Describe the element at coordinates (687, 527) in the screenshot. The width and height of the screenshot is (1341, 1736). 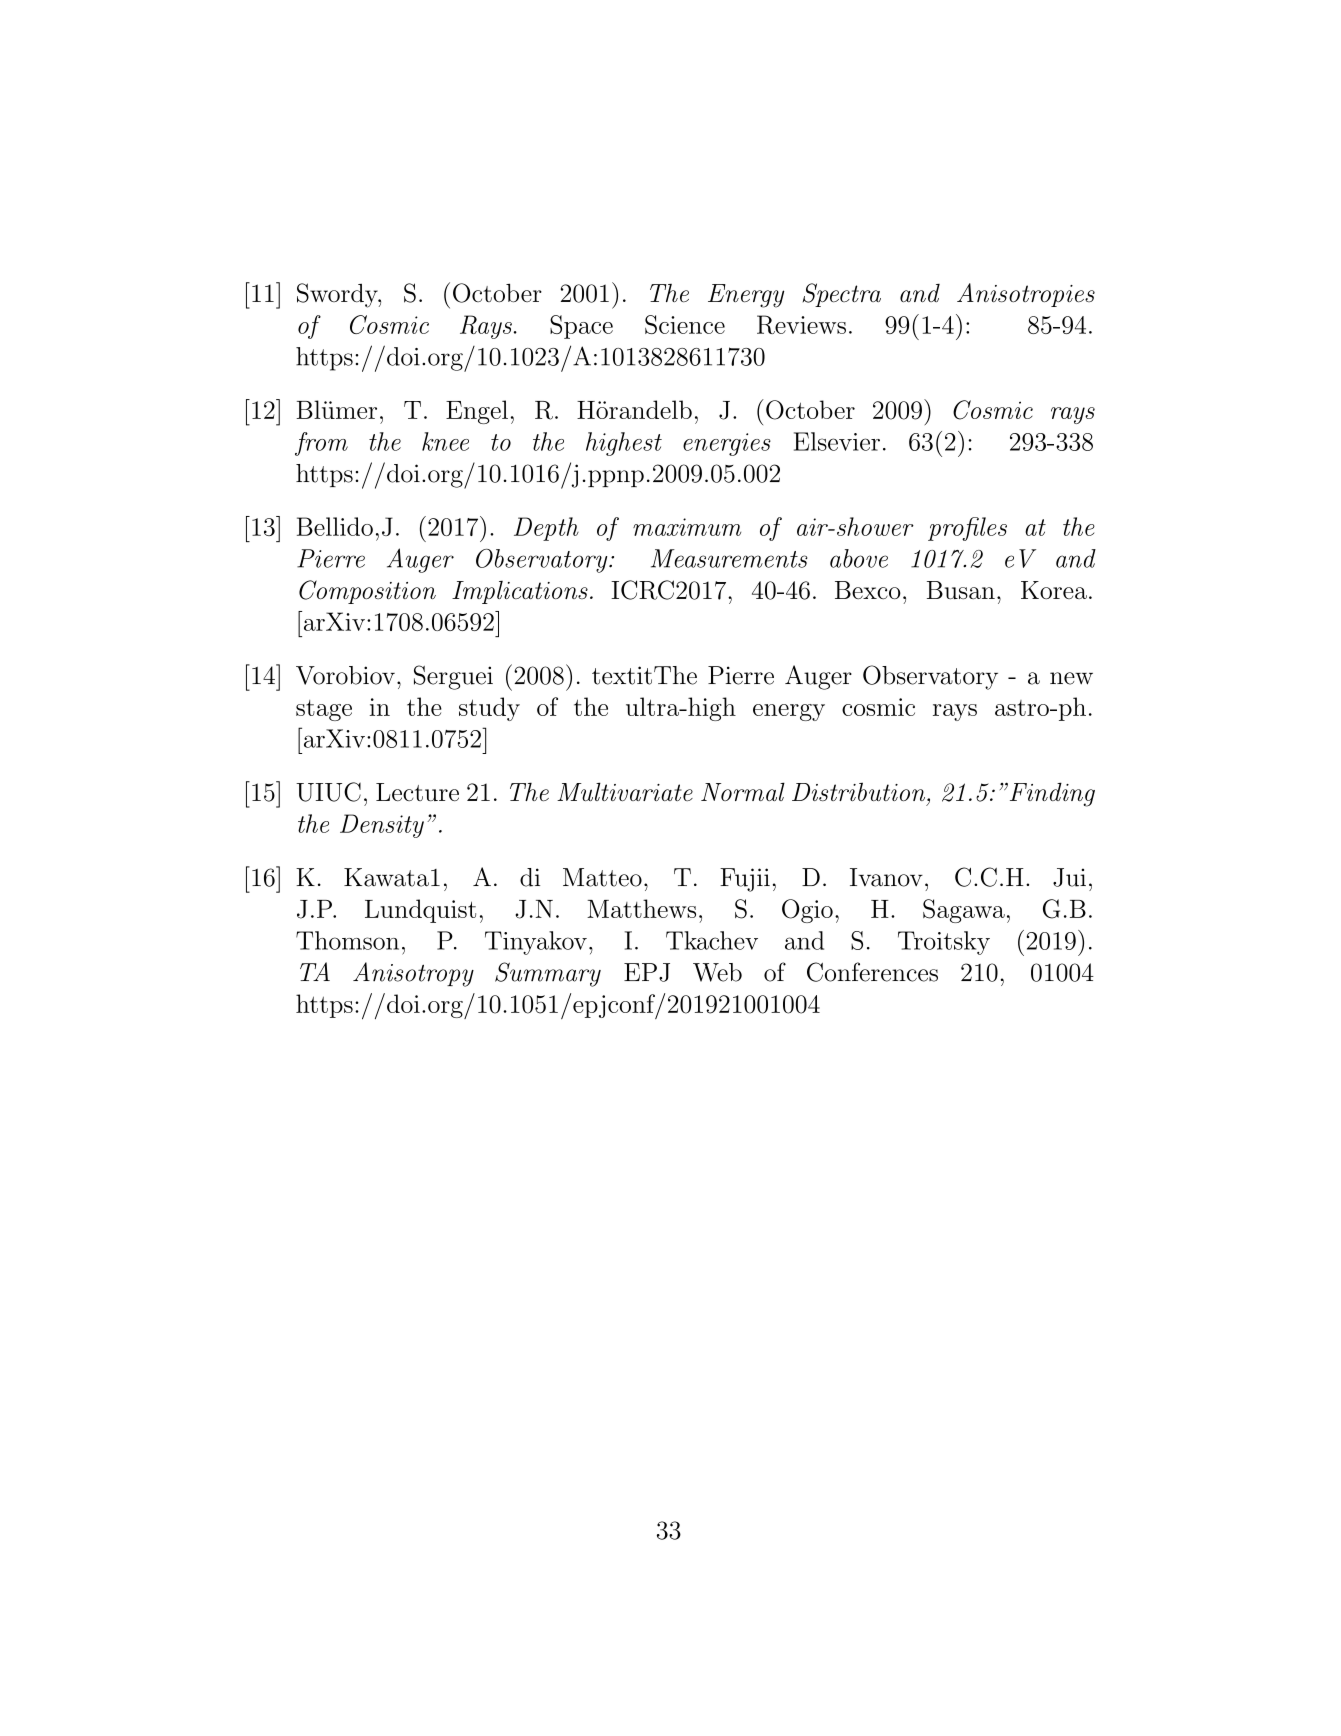
I see `maximum` at that location.
